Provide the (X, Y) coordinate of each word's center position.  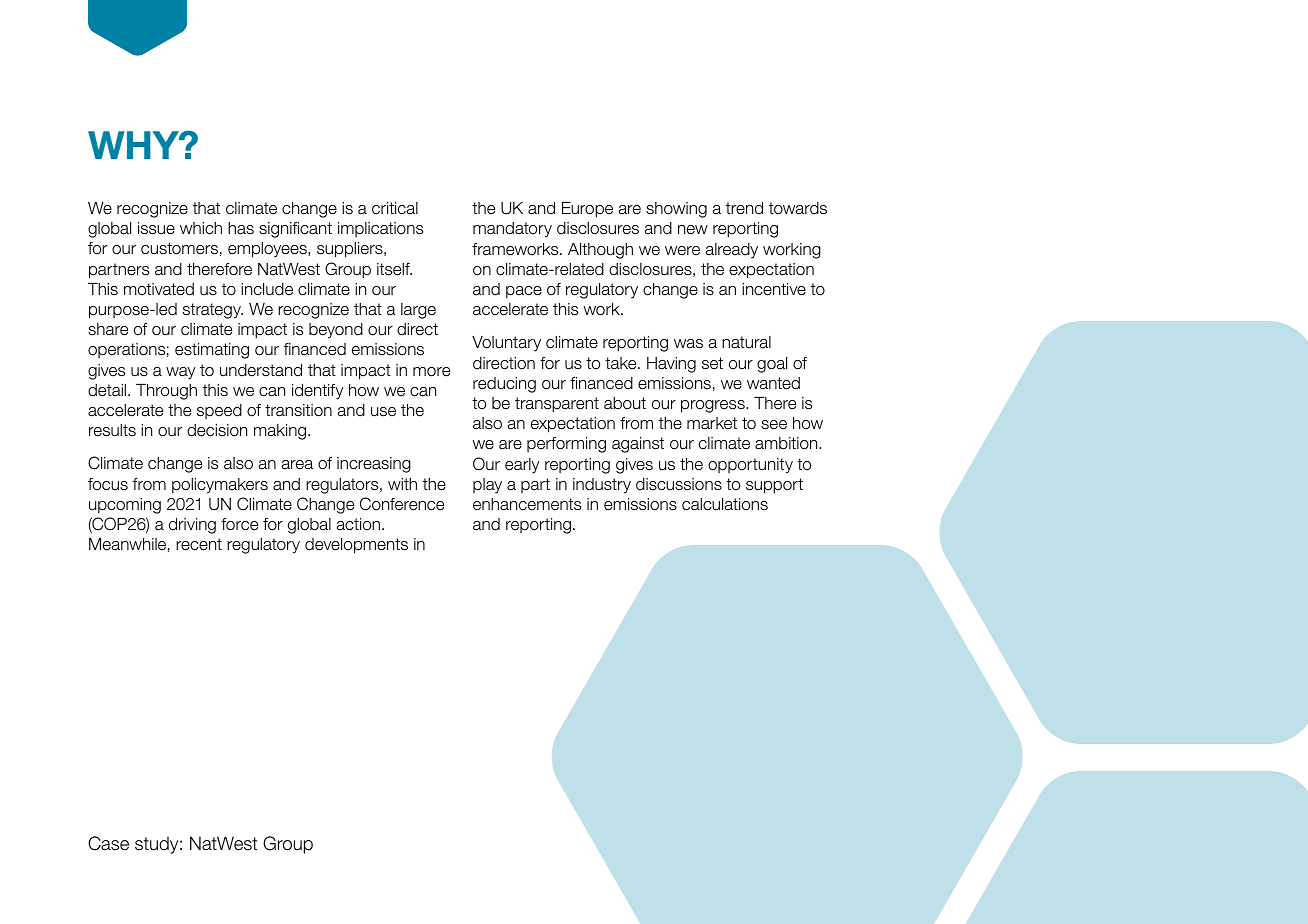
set (712, 363)
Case (108, 843)
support (774, 486)
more (431, 372)
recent (199, 544)
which (201, 228)
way (180, 373)
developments (356, 546)
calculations (725, 504)
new (693, 230)
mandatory (512, 230)
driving (192, 526)
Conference (402, 504)
